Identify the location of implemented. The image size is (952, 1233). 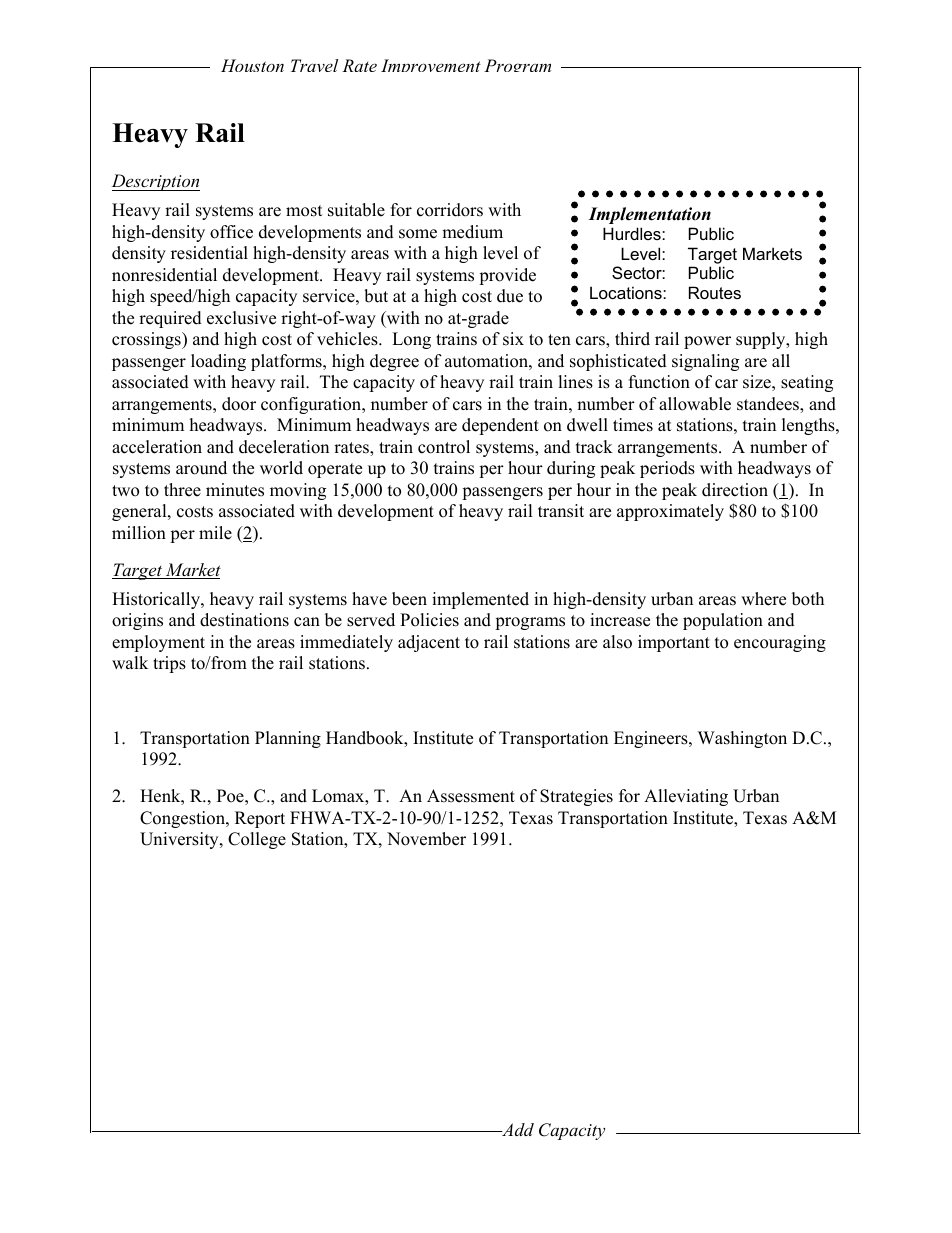
(480, 600).
